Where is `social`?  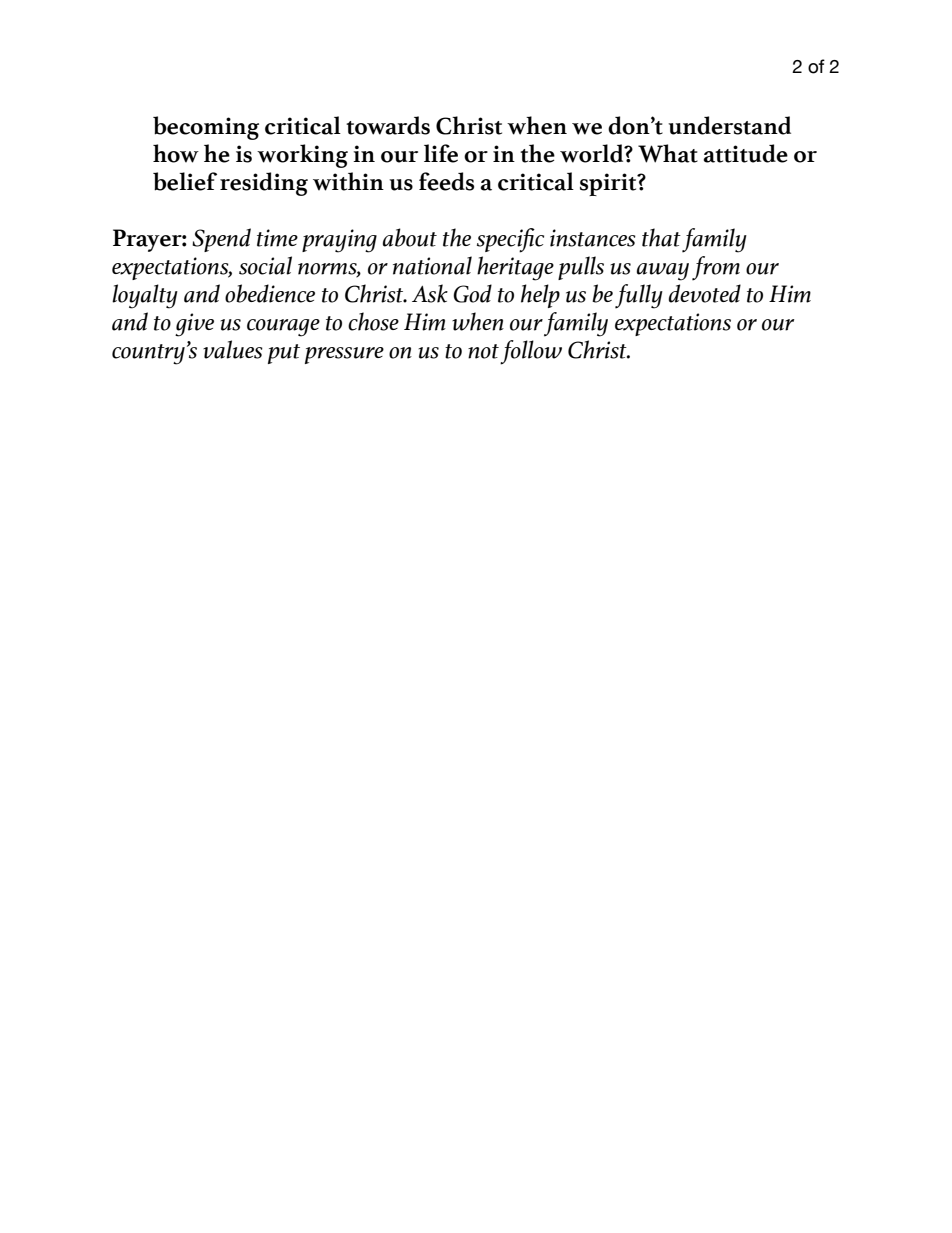 social is located at coordinates (265, 265).
